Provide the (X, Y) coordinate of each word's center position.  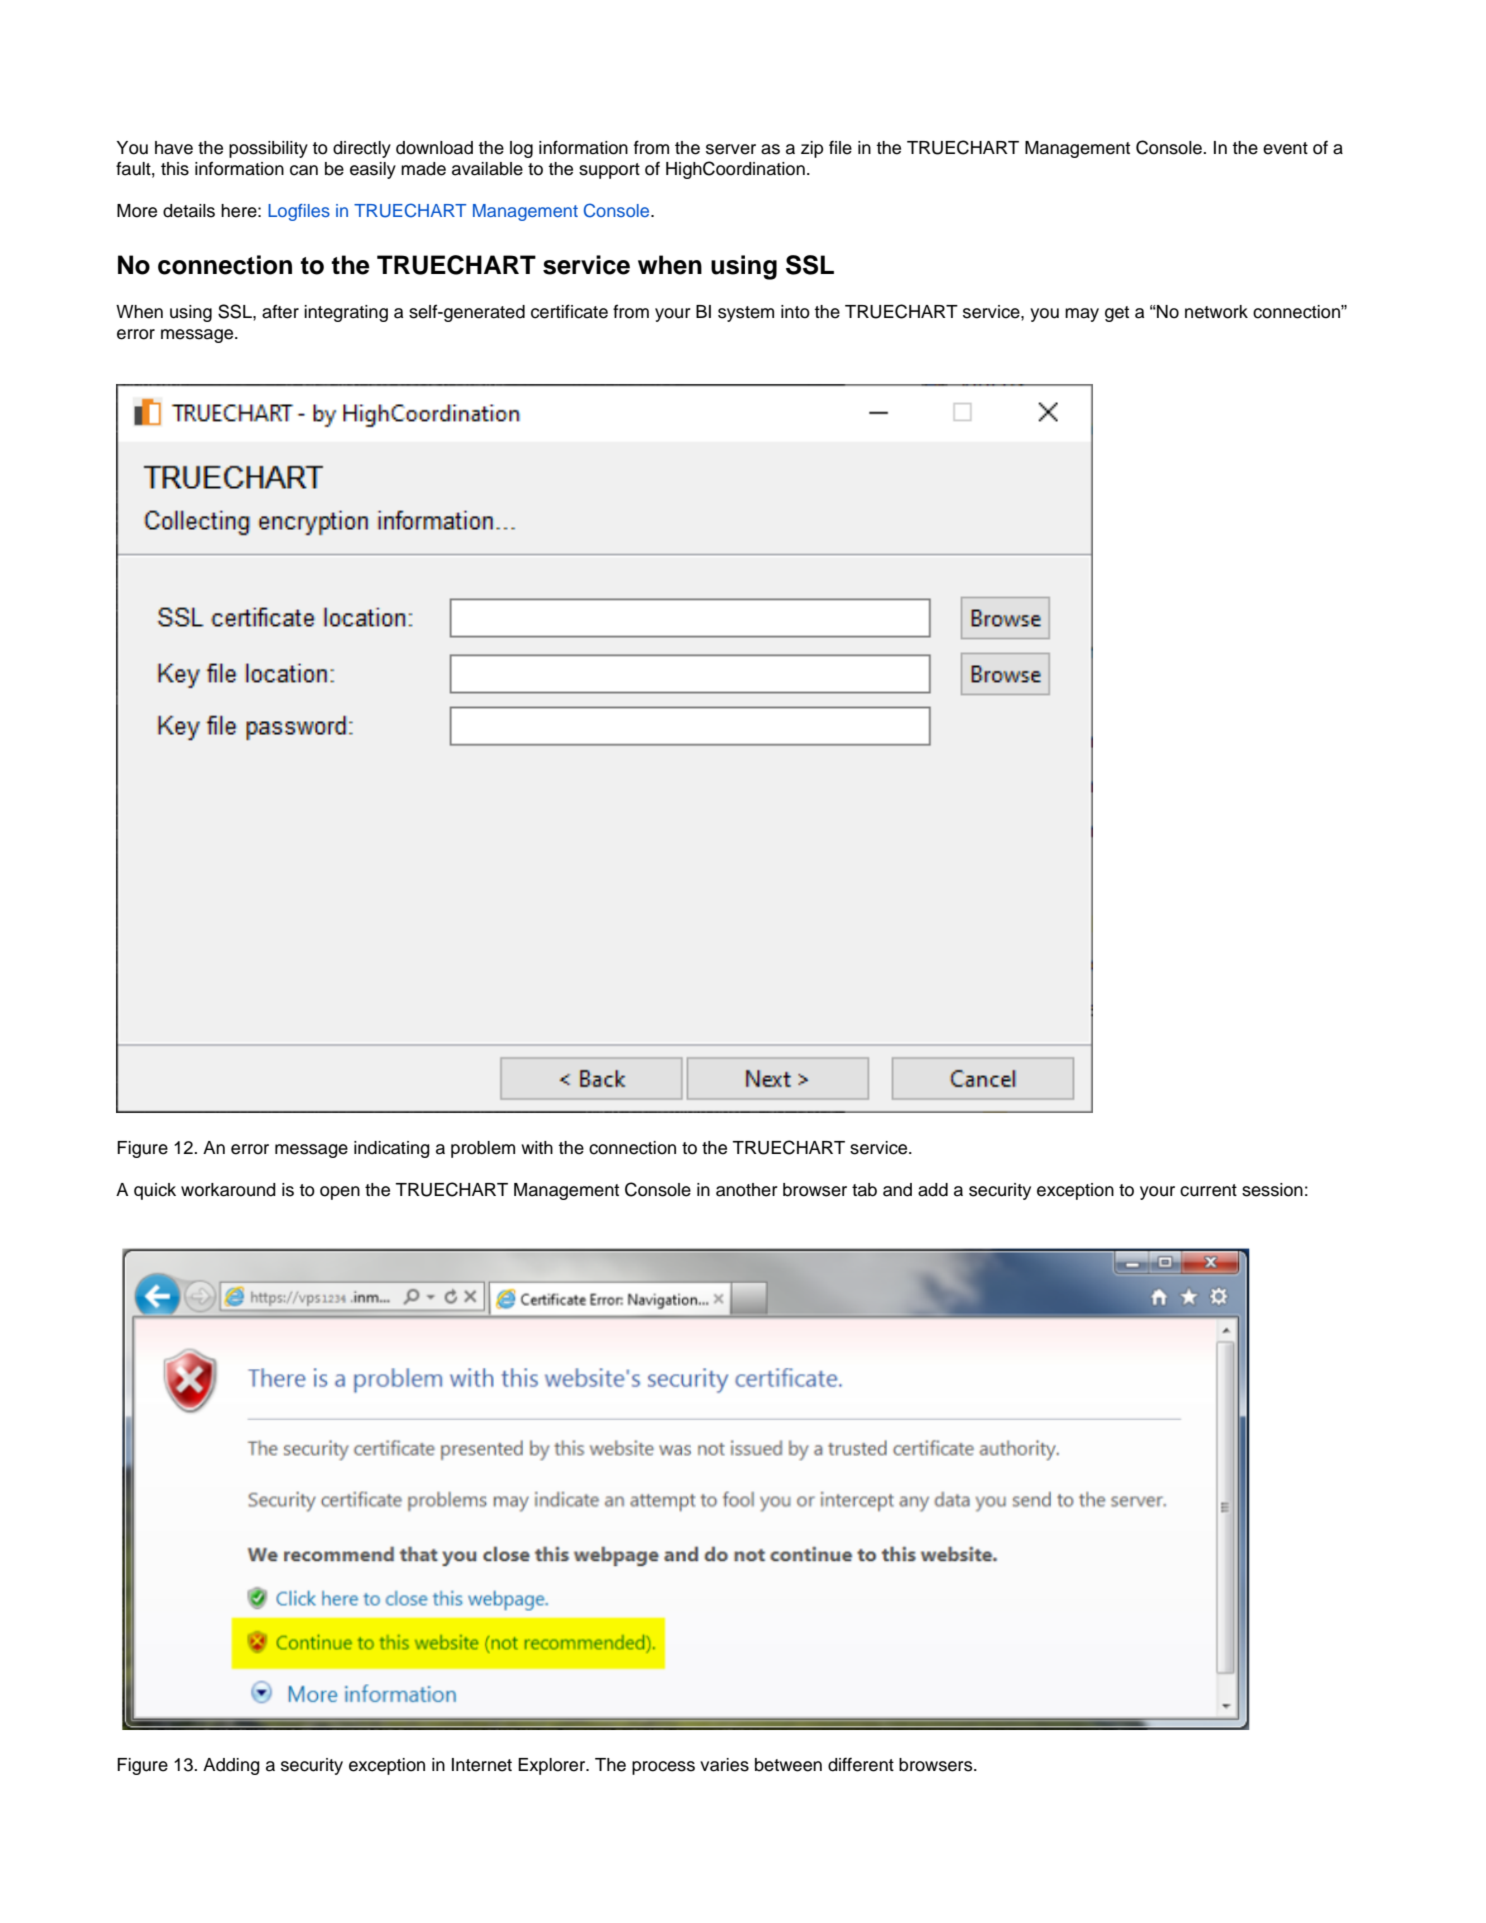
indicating (392, 1149)
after (280, 311)
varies (724, 1765)
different (861, 1764)
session (1272, 1190)
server (731, 149)
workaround (228, 1190)
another (747, 1190)
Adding (231, 1766)
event (1285, 148)
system (746, 314)
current (1208, 1190)
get (1117, 314)
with (537, 1147)
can (304, 170)
